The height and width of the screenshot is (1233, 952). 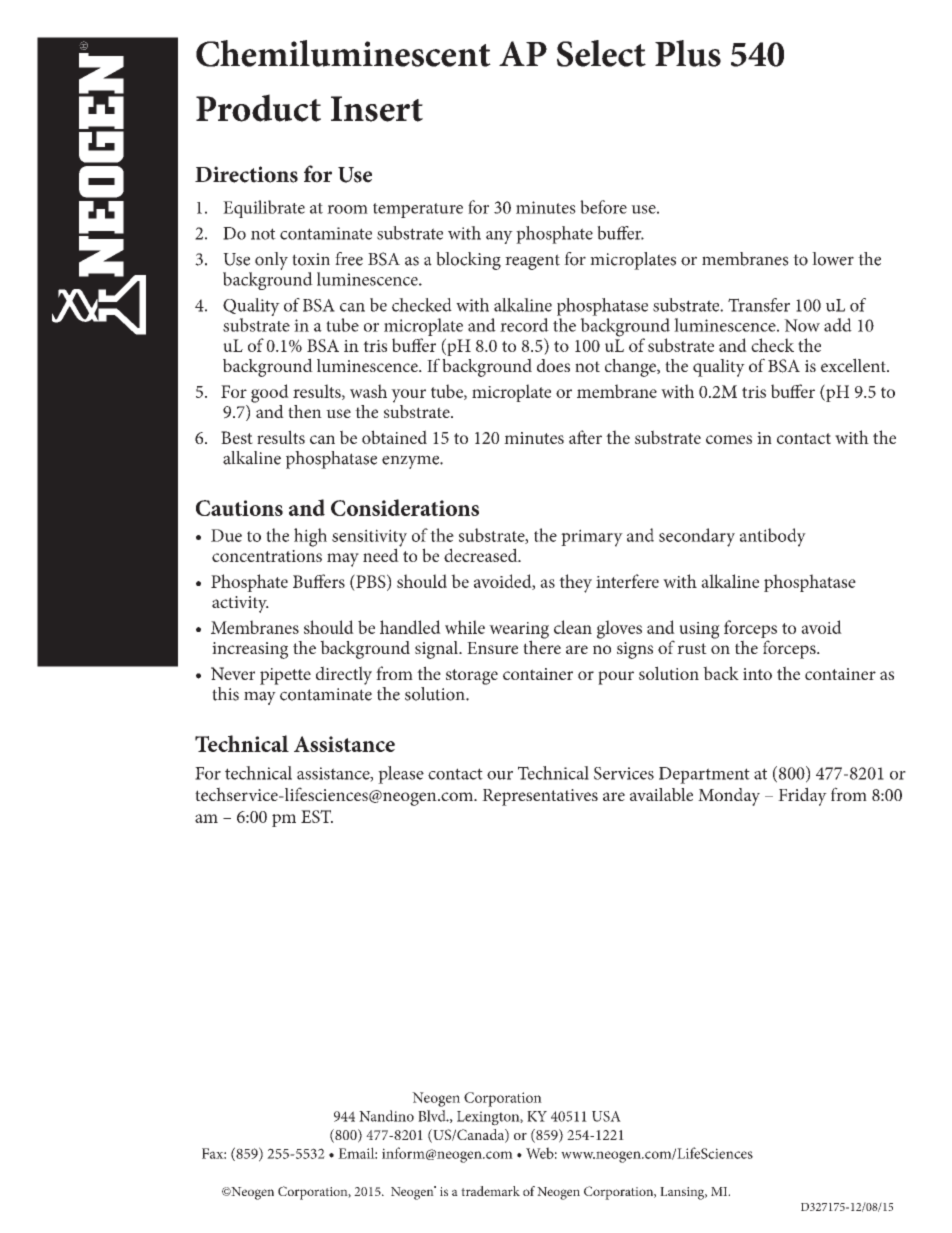 What do you see at coordinates (540, 797) in the screenshot?
I see `Representatives` at bounding box center [540, 797].
